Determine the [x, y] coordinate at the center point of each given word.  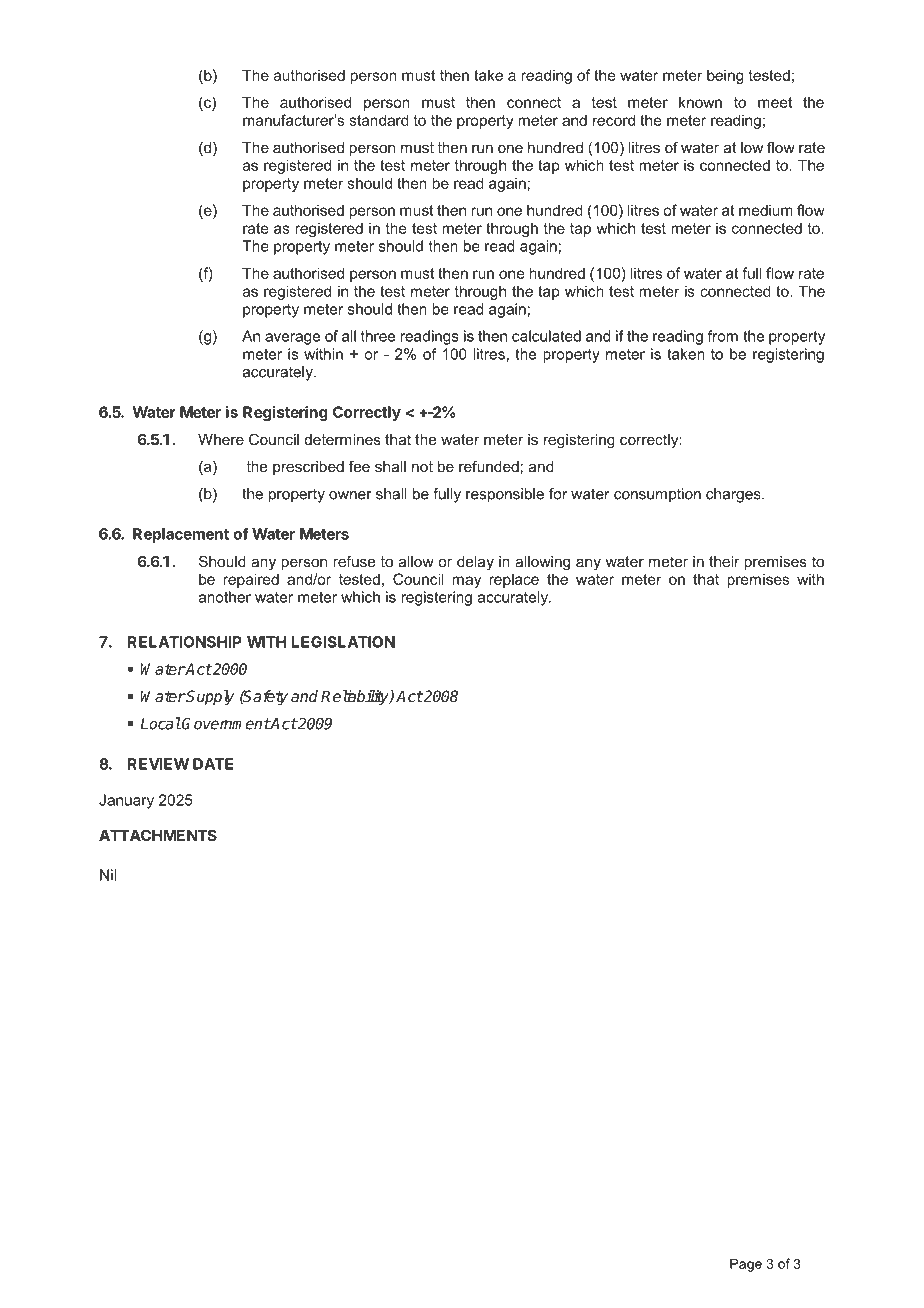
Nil [108, 875]
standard [379, 120]
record [614, 120]
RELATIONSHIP [185, 642]
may [466, 582]
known [700, 102]
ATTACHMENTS [158, 835]
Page [746, 1265]
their [724, 561]
